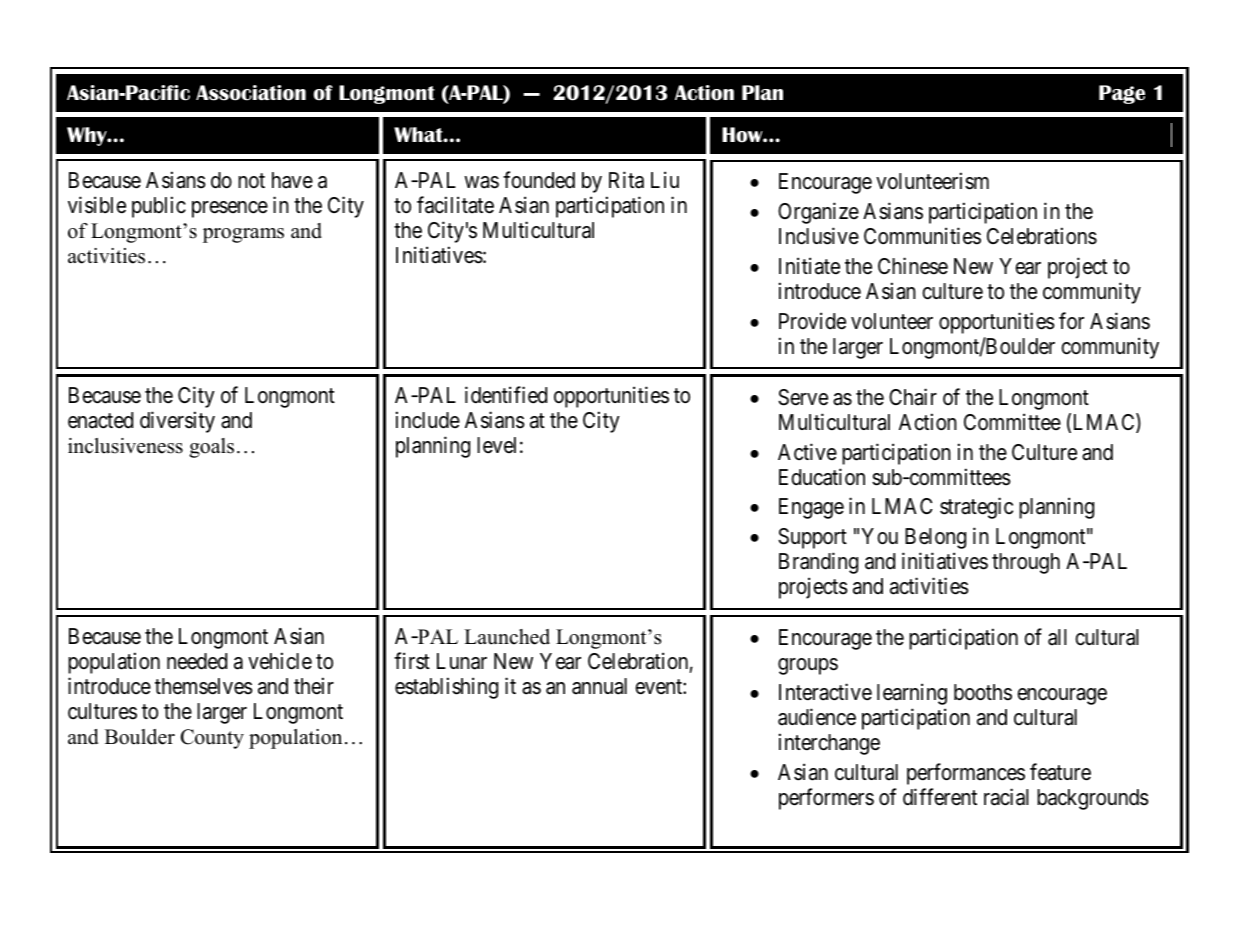  Describe the element at coordinates (212, 739) in the screenshot. I see `County` at that location.
